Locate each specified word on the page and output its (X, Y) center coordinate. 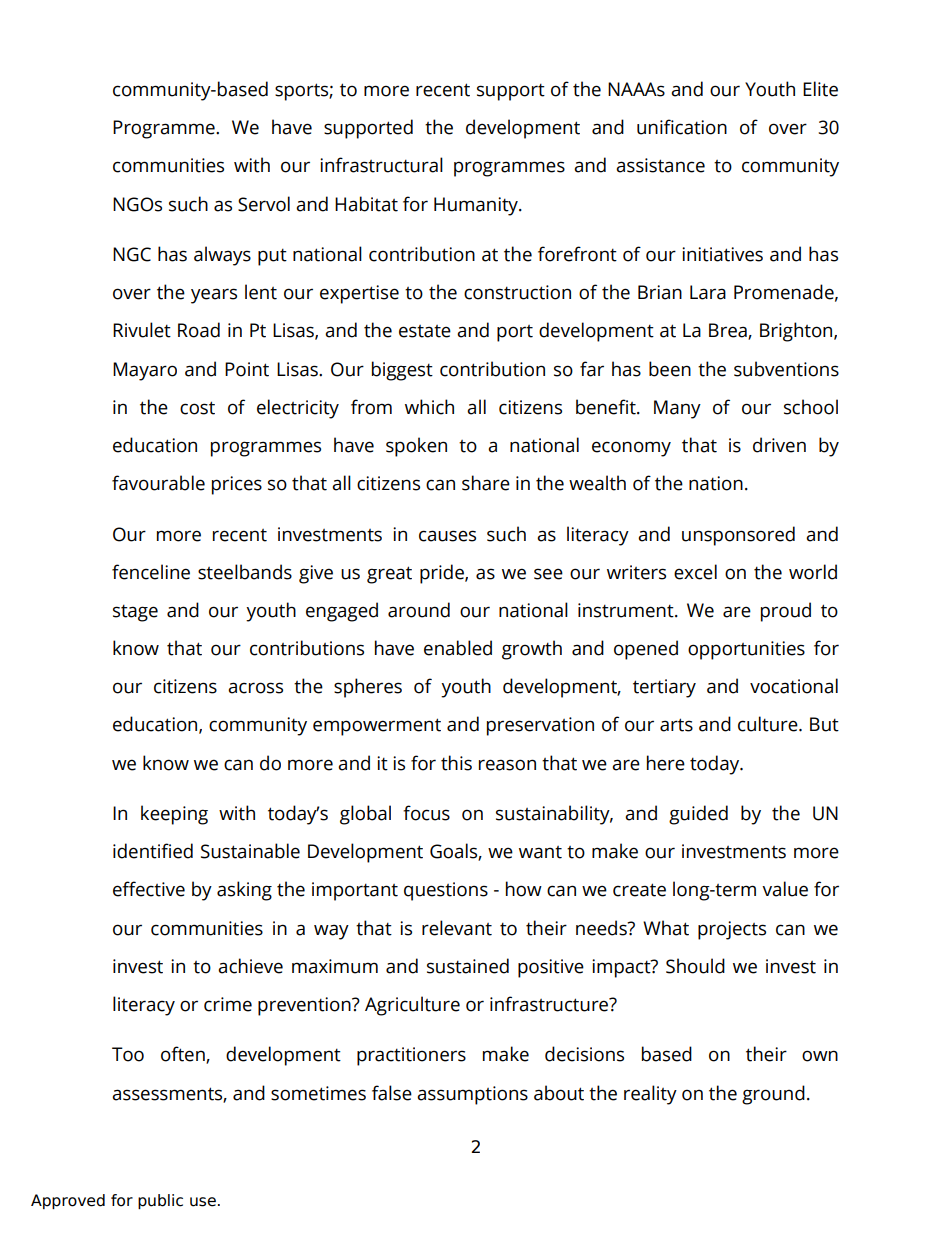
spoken (416, 447)
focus (426, 813)
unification (682, 127)
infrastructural (381, 165)
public (160, 1201)
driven (779, 445)
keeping (174, 815)
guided (698, 815)
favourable (158, 483)
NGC (132, 254)
